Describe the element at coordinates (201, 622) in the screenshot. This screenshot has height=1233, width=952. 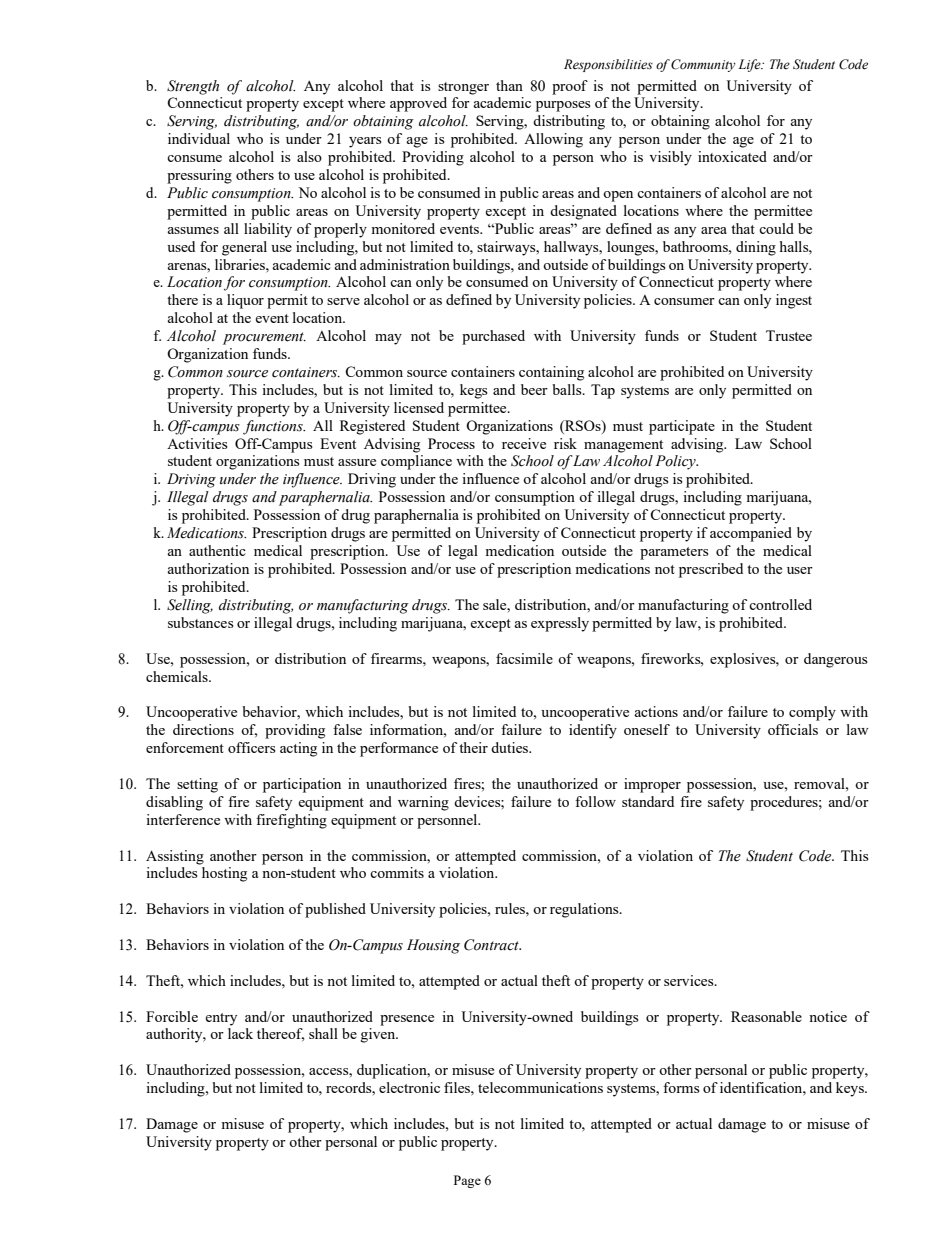
I see `substances` at that location.
